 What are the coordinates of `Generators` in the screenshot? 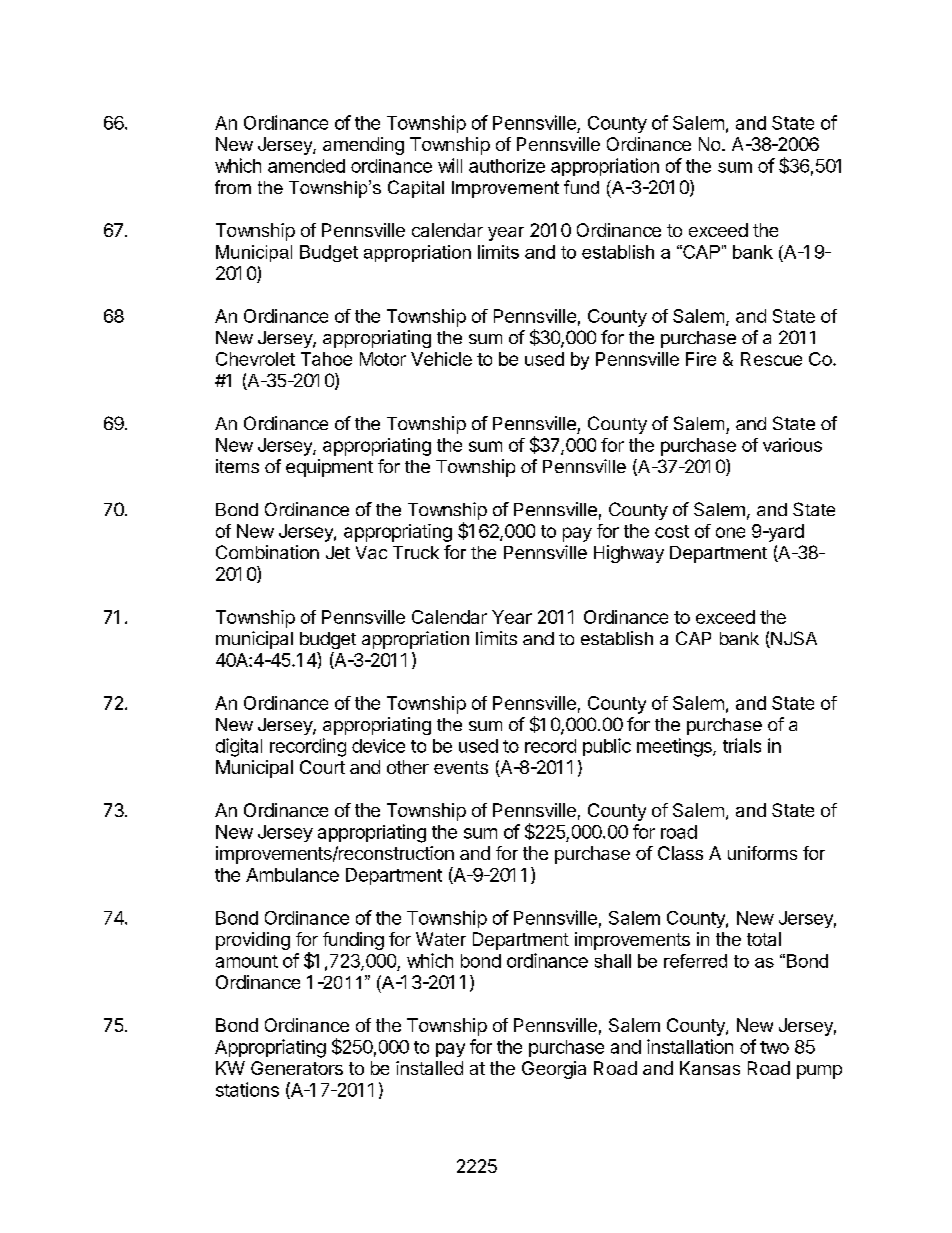 It's located at (297, 1068).
